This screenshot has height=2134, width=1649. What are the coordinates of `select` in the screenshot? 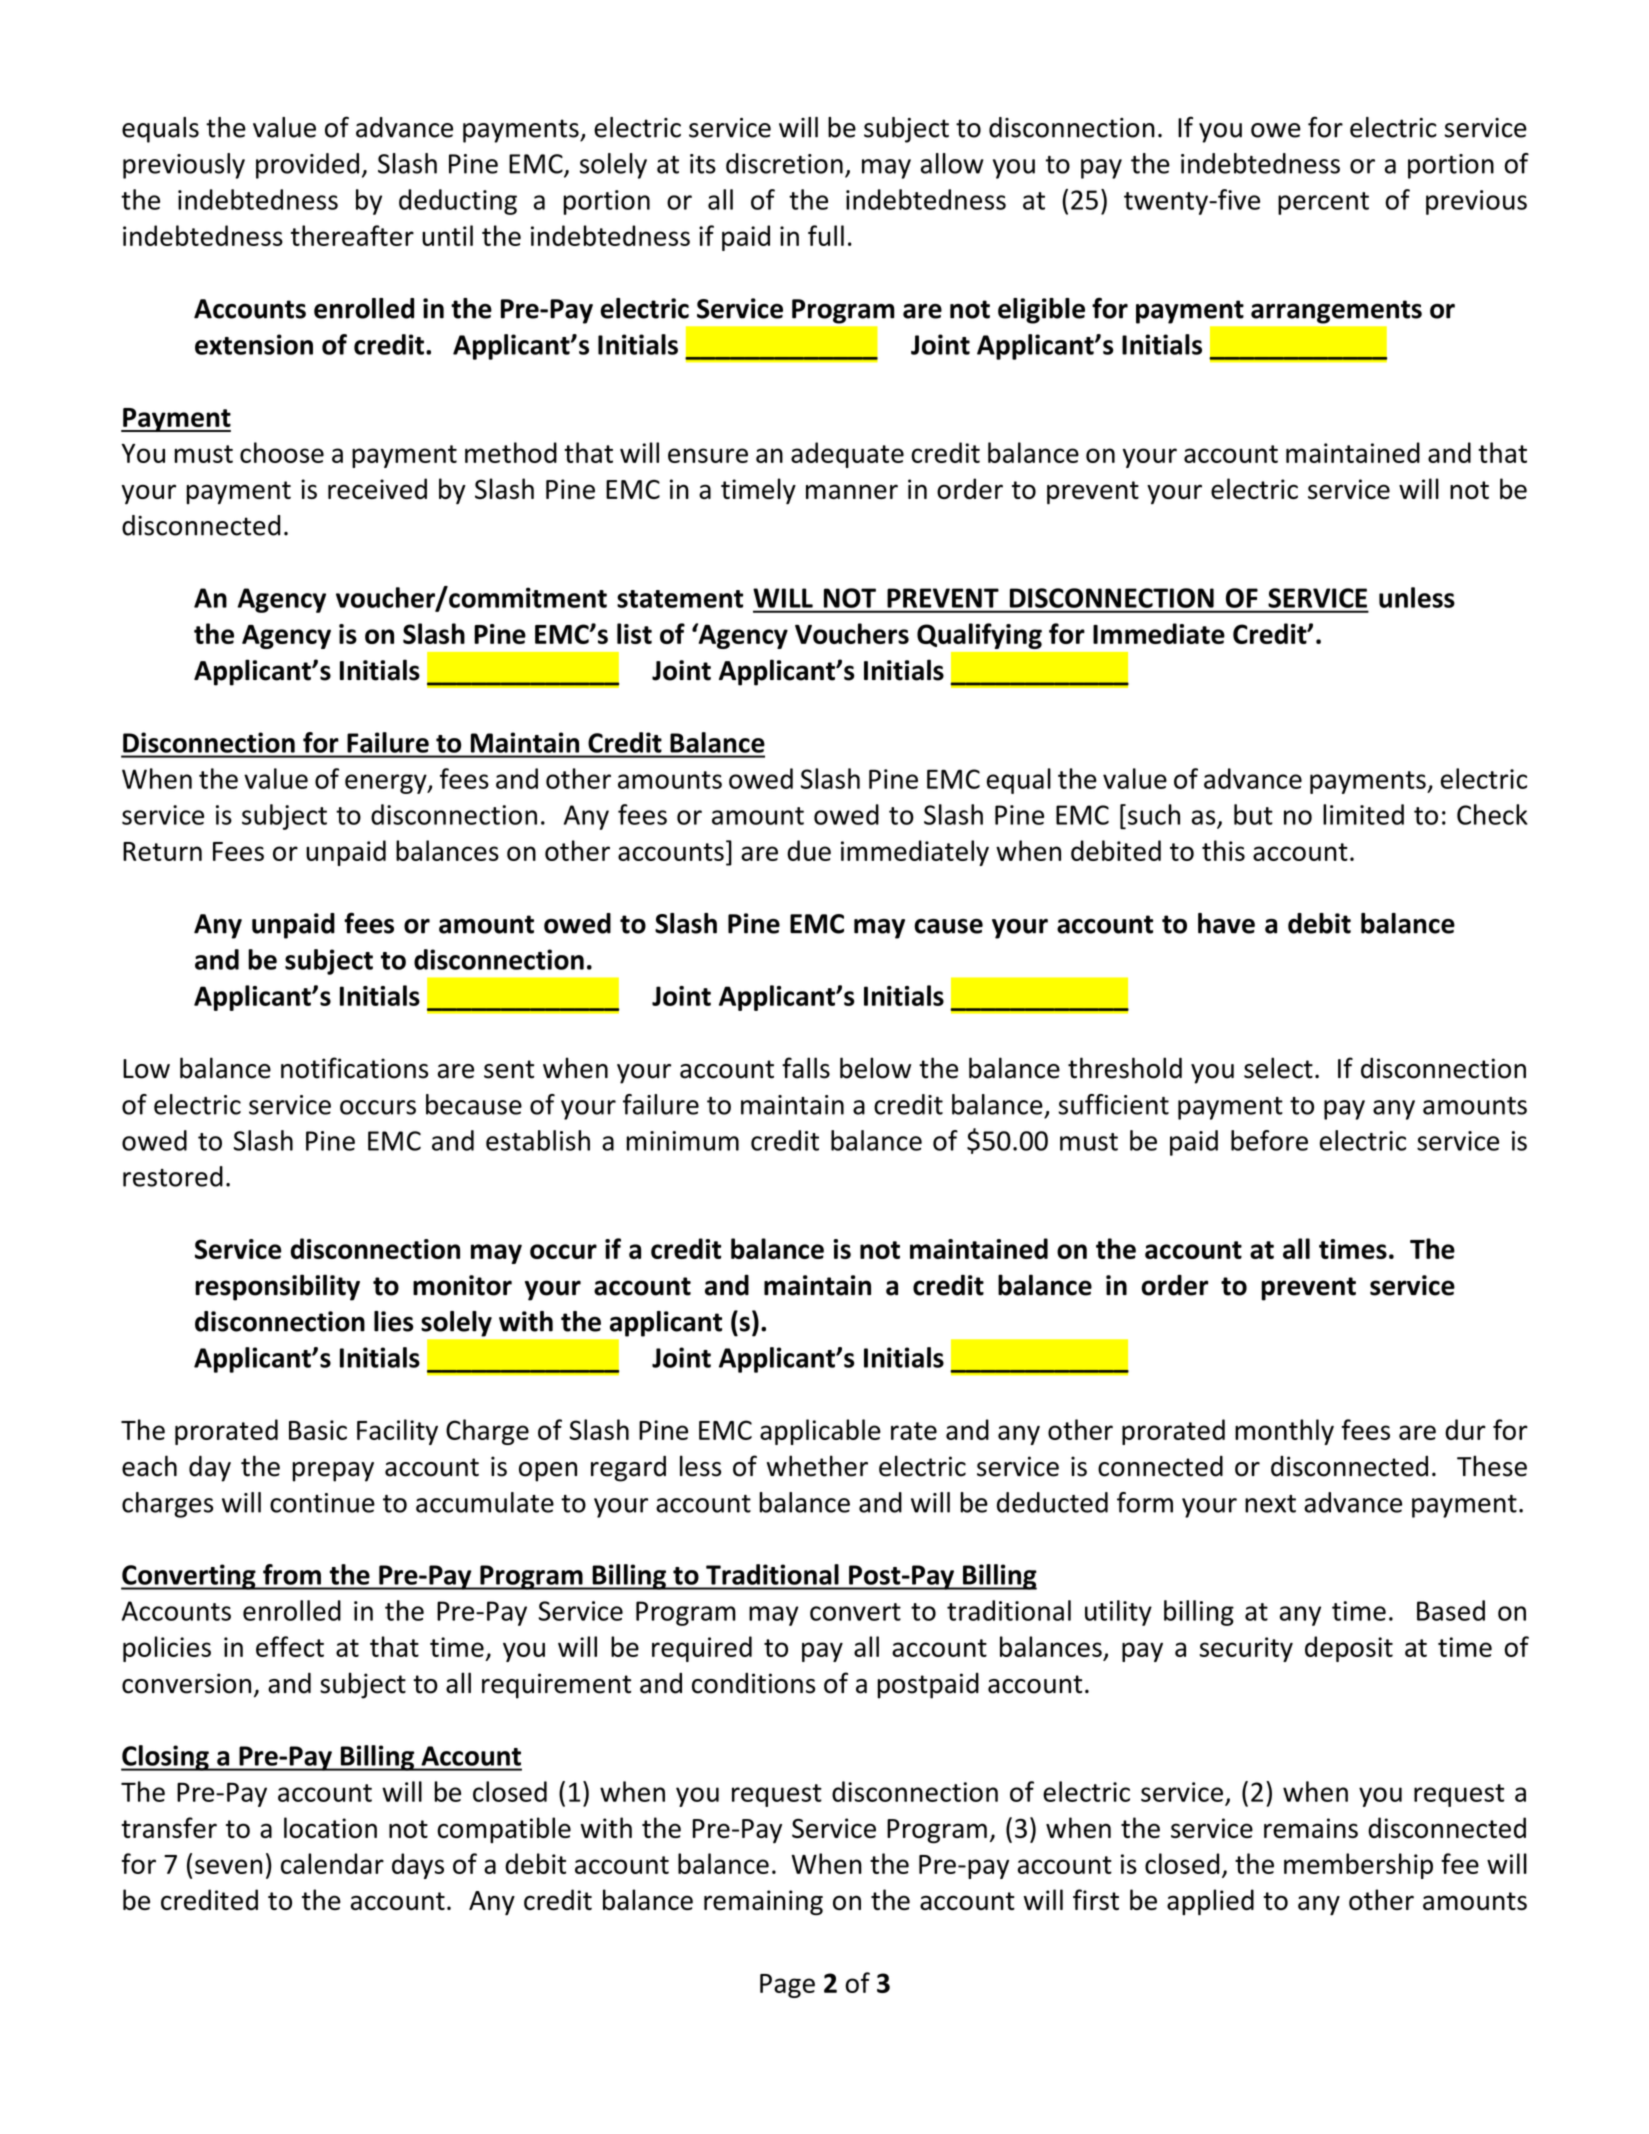 It's located at (1278, 1068).
